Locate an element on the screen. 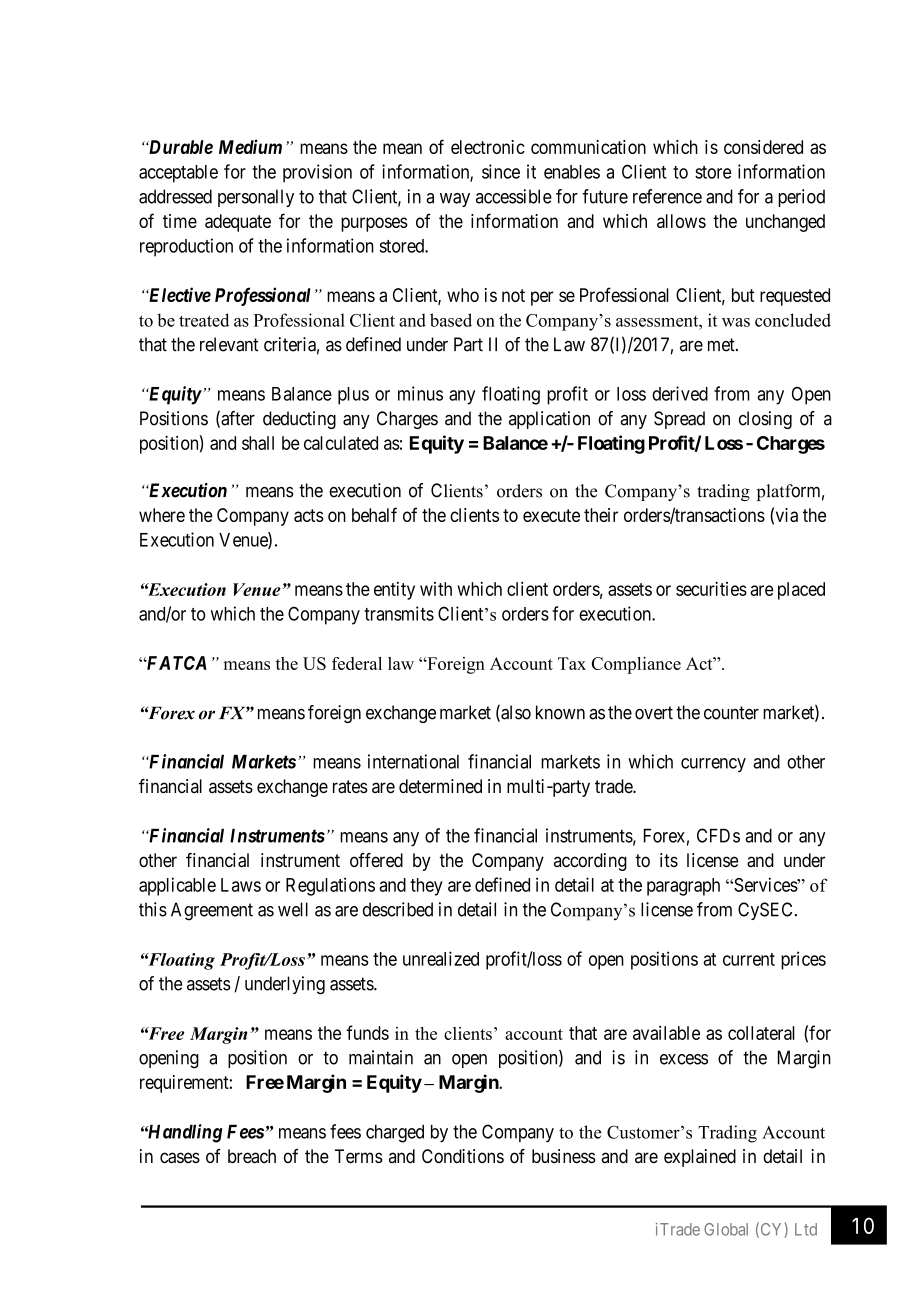 The height and width of the screenshot is (1308, 924). federal is located at coordinates (357, 663).
